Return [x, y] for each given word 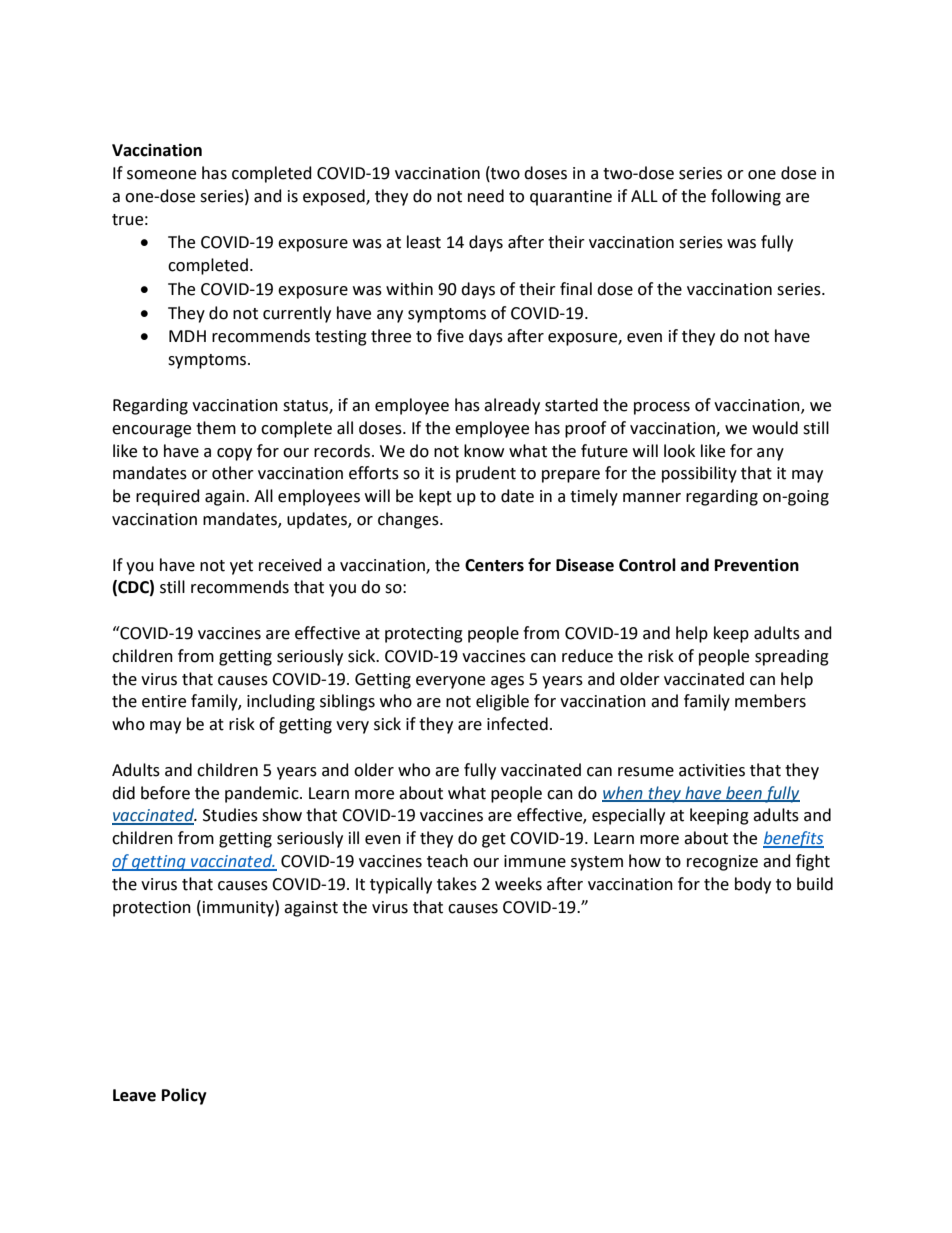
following [746, 197]
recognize [722, 863]
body [753, 885]
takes [457, 884]
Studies [230, 815]
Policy [184, 1096]
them [216, 428]
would [775, 428]
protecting [424, 635]
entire [164, 701]
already [512, 406]
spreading [792, 657]
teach [447, 861]
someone [161, 175]
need [486, 196]
